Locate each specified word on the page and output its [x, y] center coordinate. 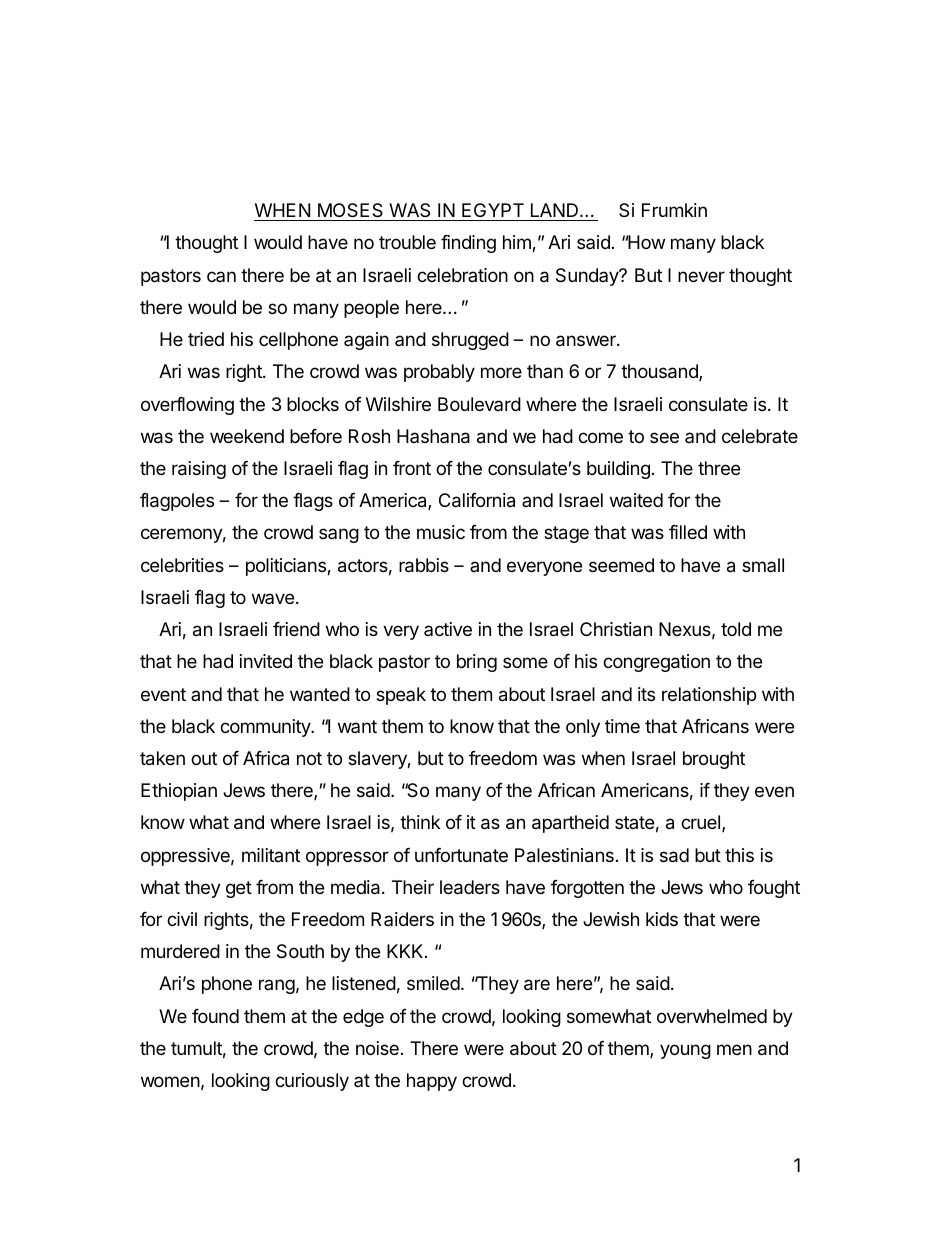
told [736, 629]
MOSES [350, 210]
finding [468, 244]
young [685, 1051]
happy [432, 1082]
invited [266, 661]
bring [477, 663]
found [215, 1016]
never [701, 276]
